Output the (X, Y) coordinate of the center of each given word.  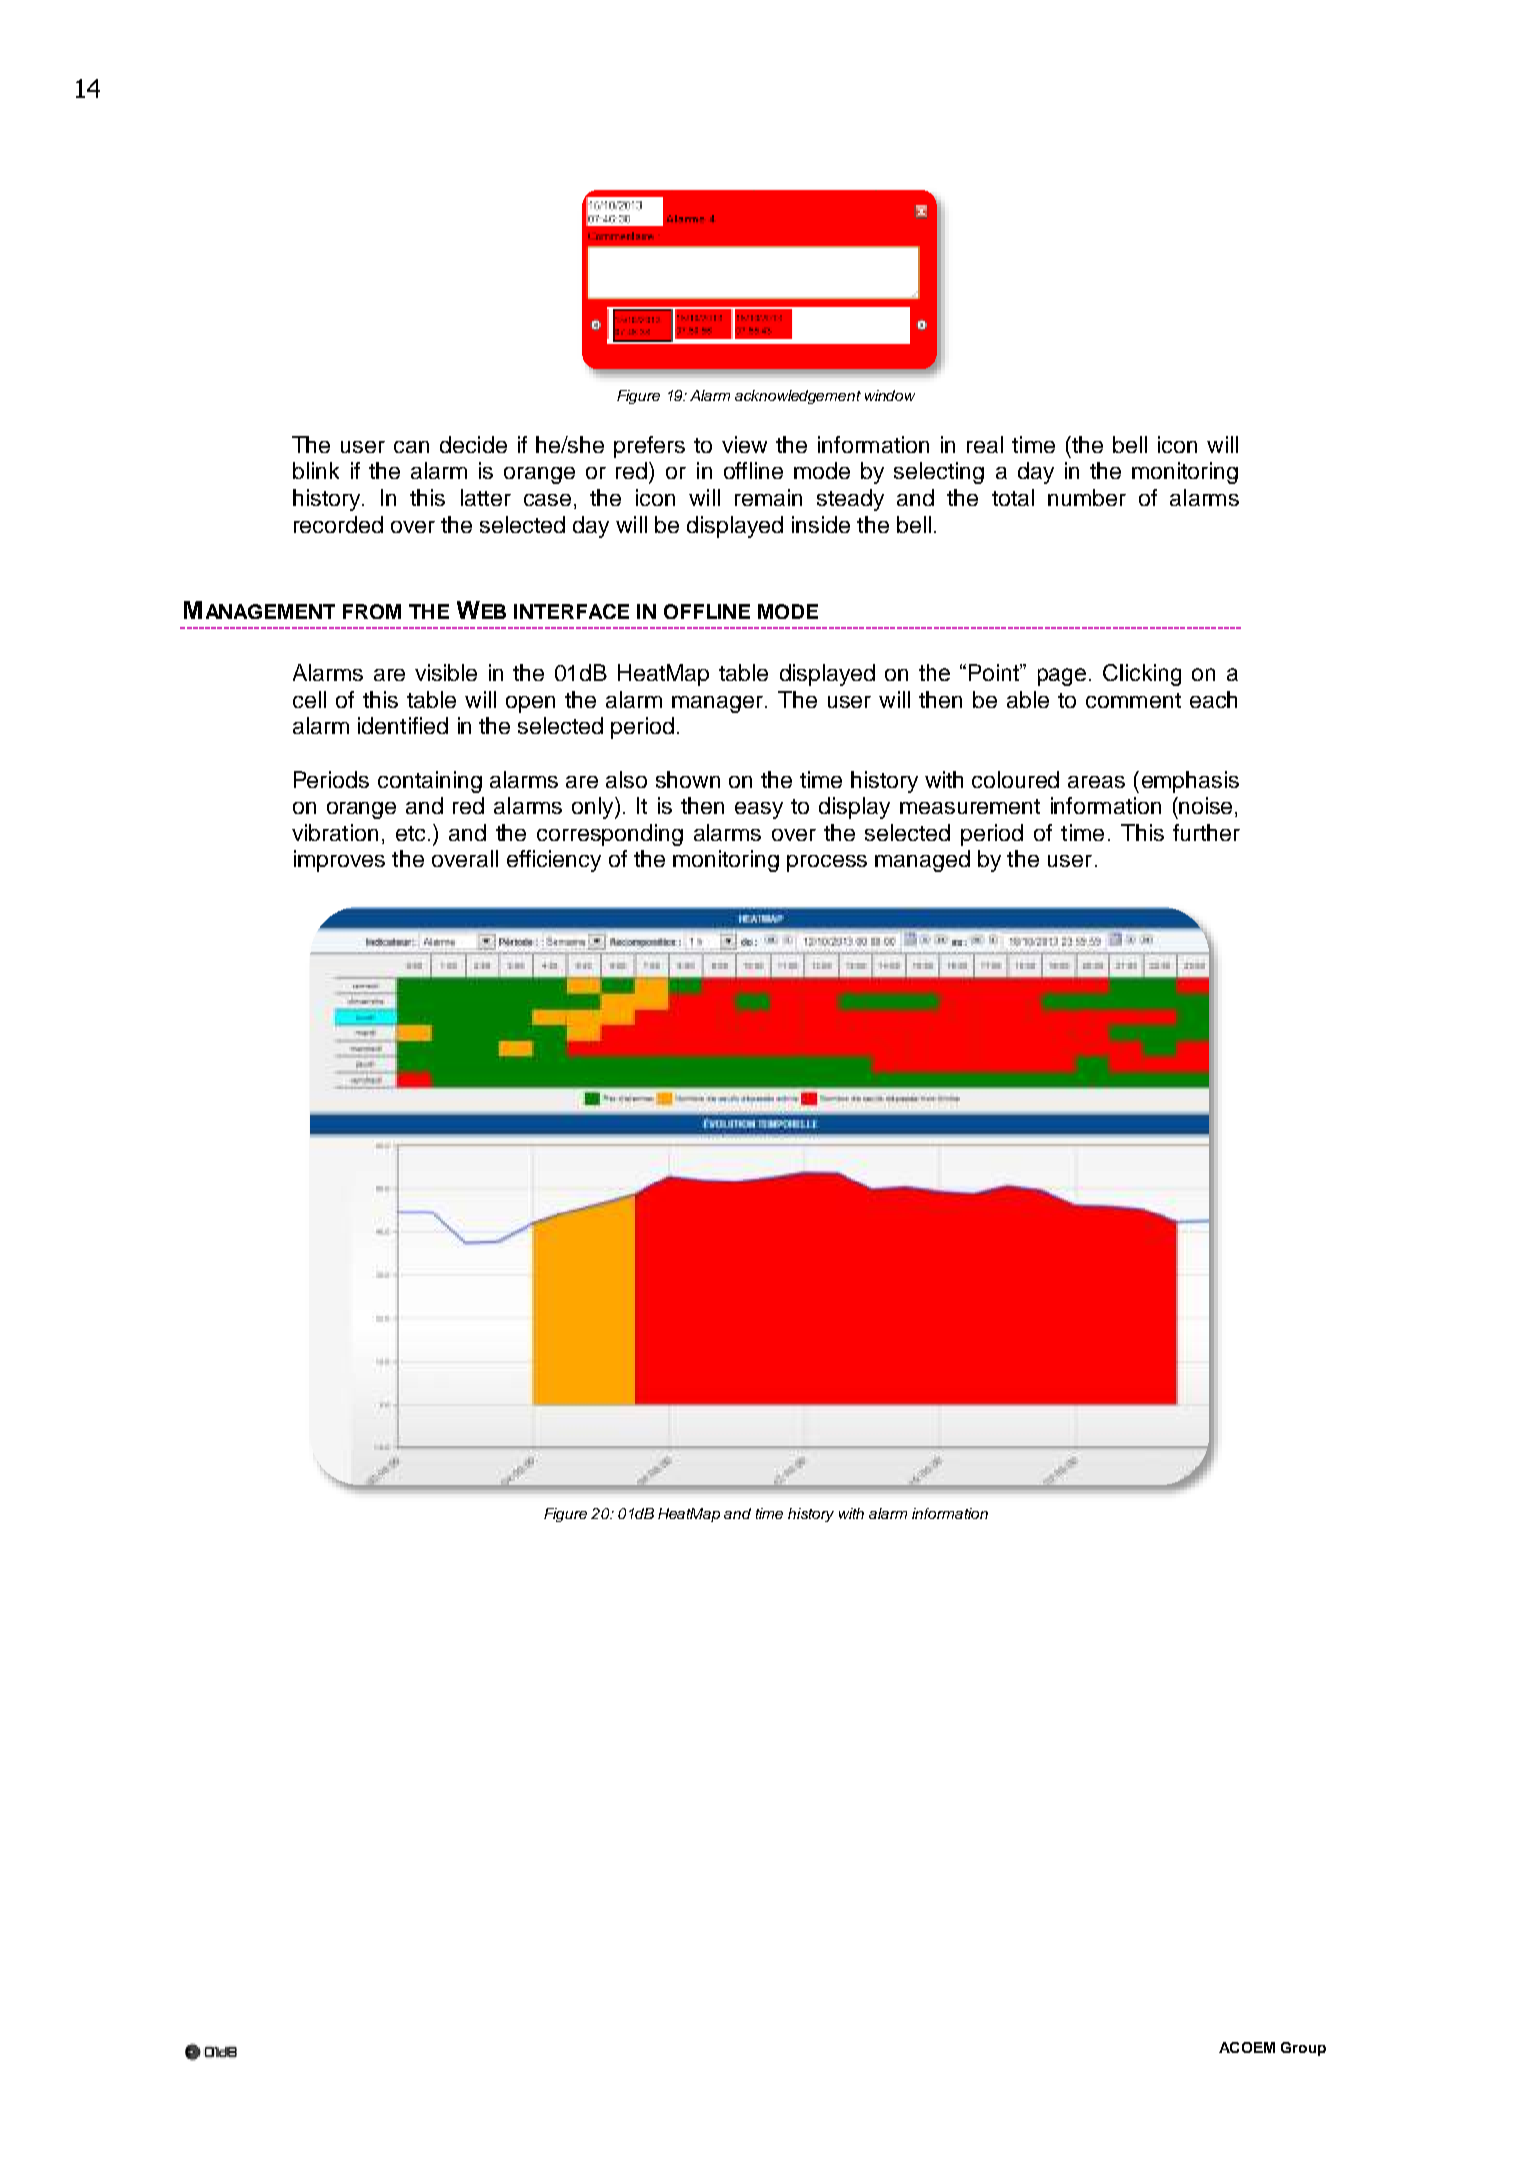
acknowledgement (798, 397)
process (827, 863)
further (1206, 832)
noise (1204, 805)
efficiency (554, 861)
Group (1303, 2049)
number (1087, 497)
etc (410, 833)
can (411, 447)
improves (339, 861)
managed (922, 861)
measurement (970, 806)
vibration (335, 832)
